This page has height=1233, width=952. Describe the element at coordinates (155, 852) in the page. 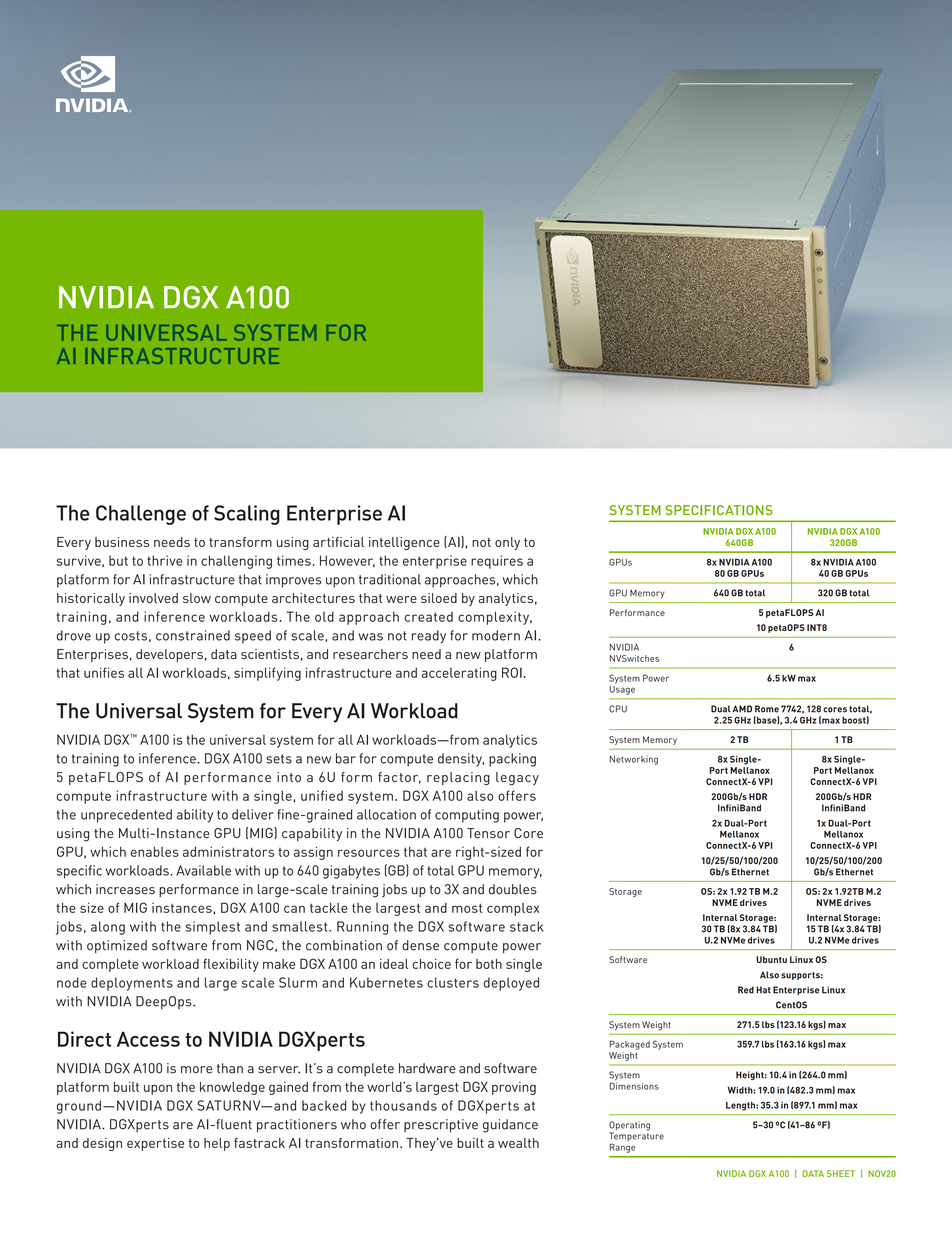

I see `enables` at that location.
